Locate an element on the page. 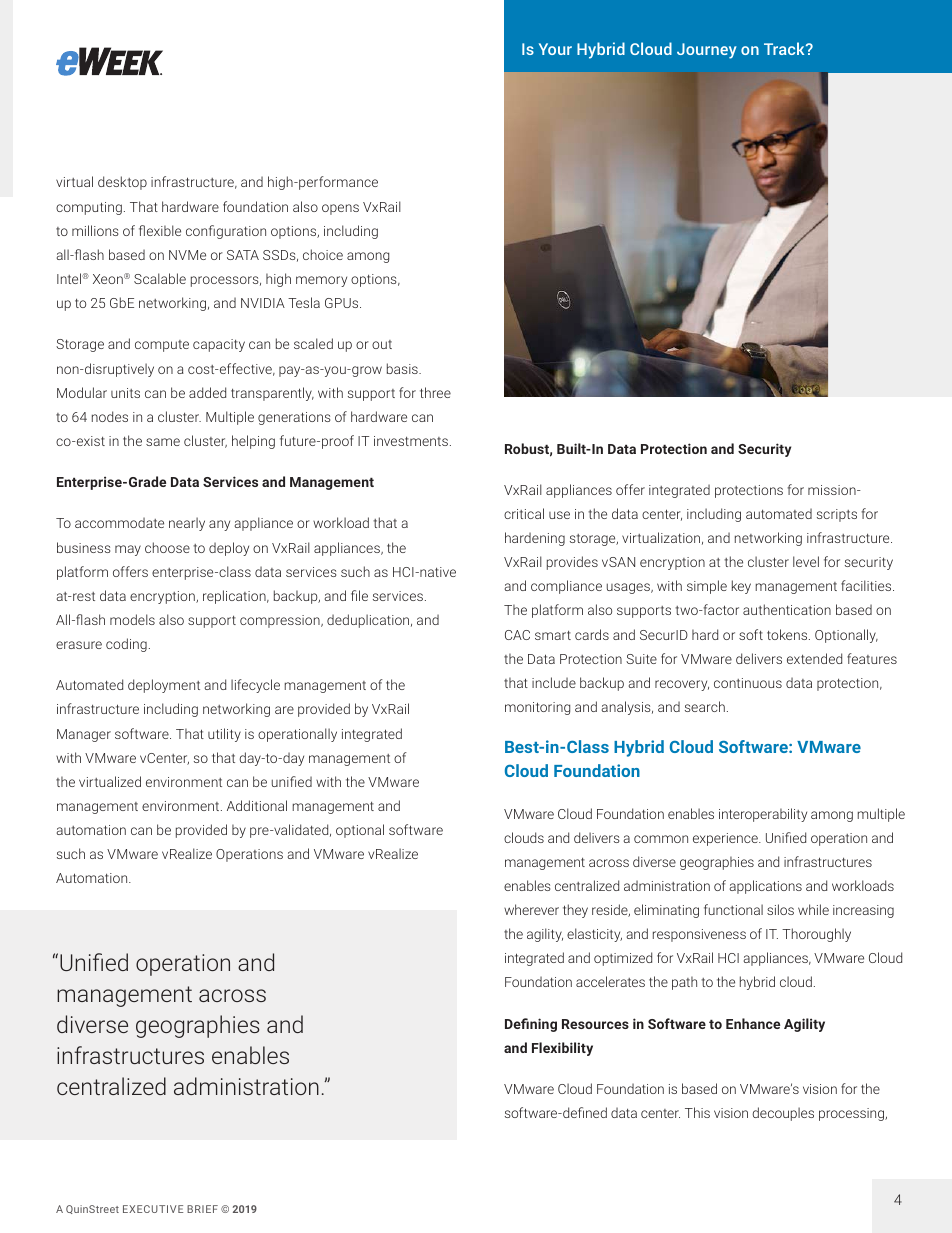 This page has width=952, height=1233. Track is located at coordinates (785, 48).
